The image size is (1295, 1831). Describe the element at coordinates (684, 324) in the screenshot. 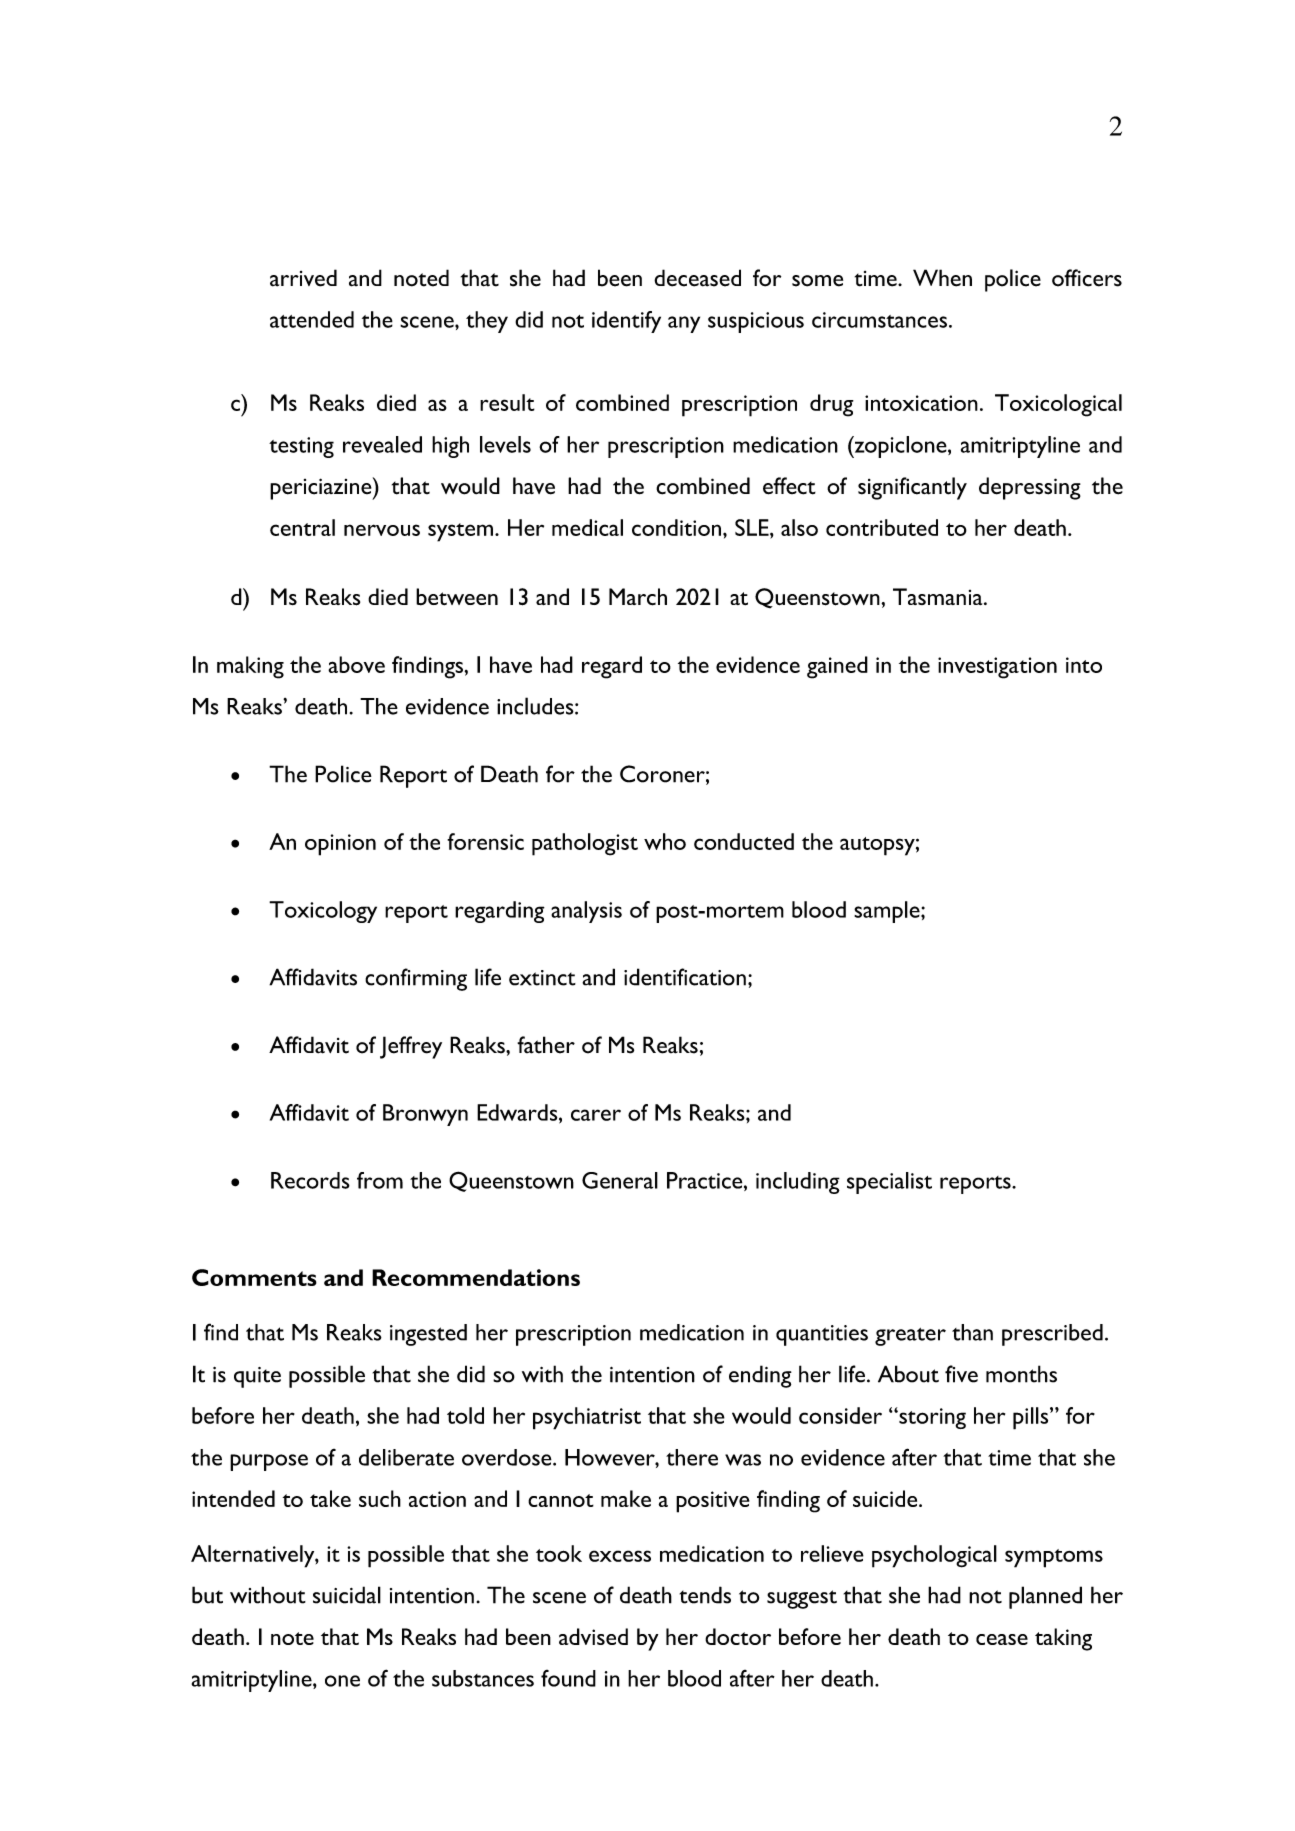

I see `any` at that location.
